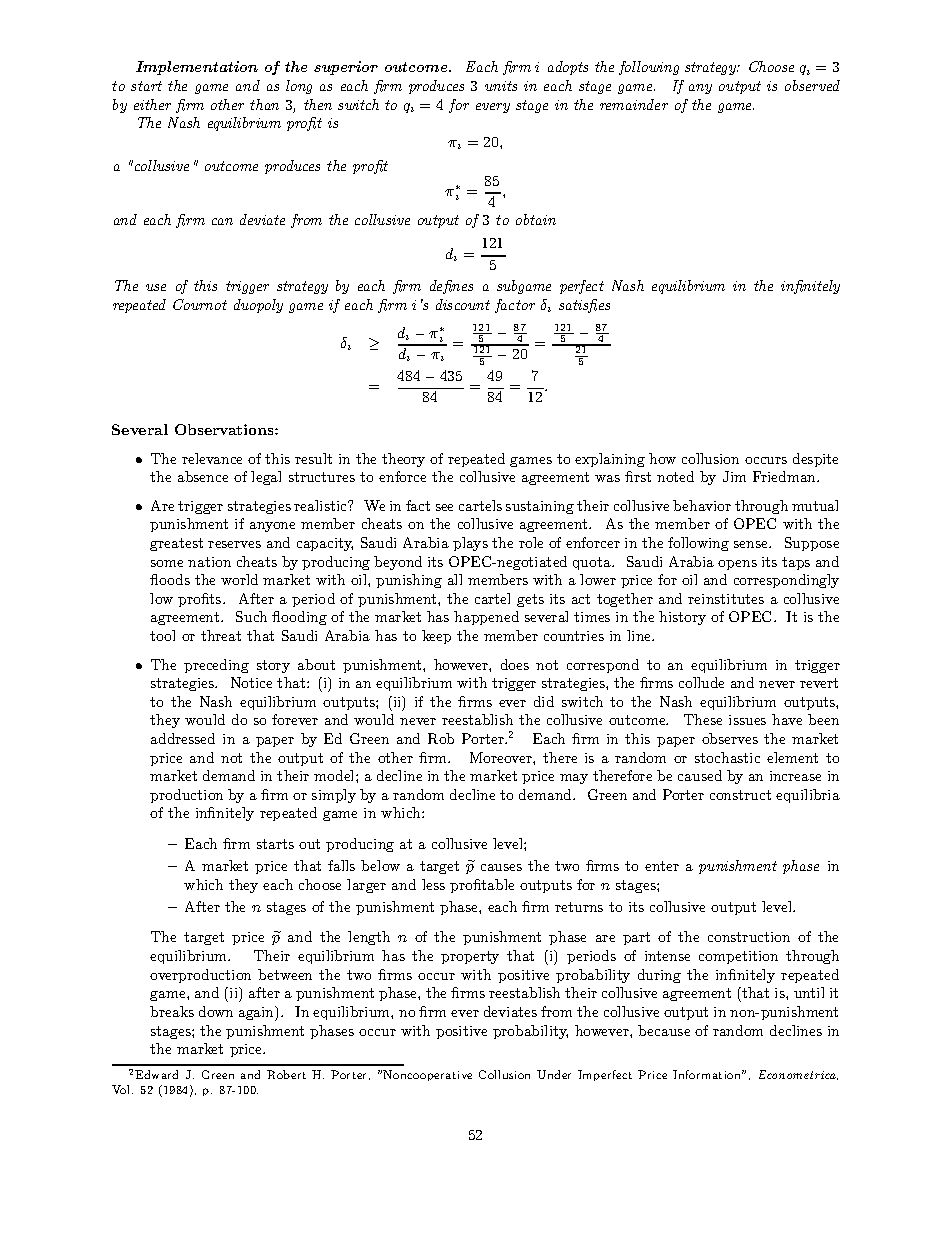 This page has width=952, height=1233. Describe the element at coordinates (216, 1011) in the page. I see `down` at that location.
